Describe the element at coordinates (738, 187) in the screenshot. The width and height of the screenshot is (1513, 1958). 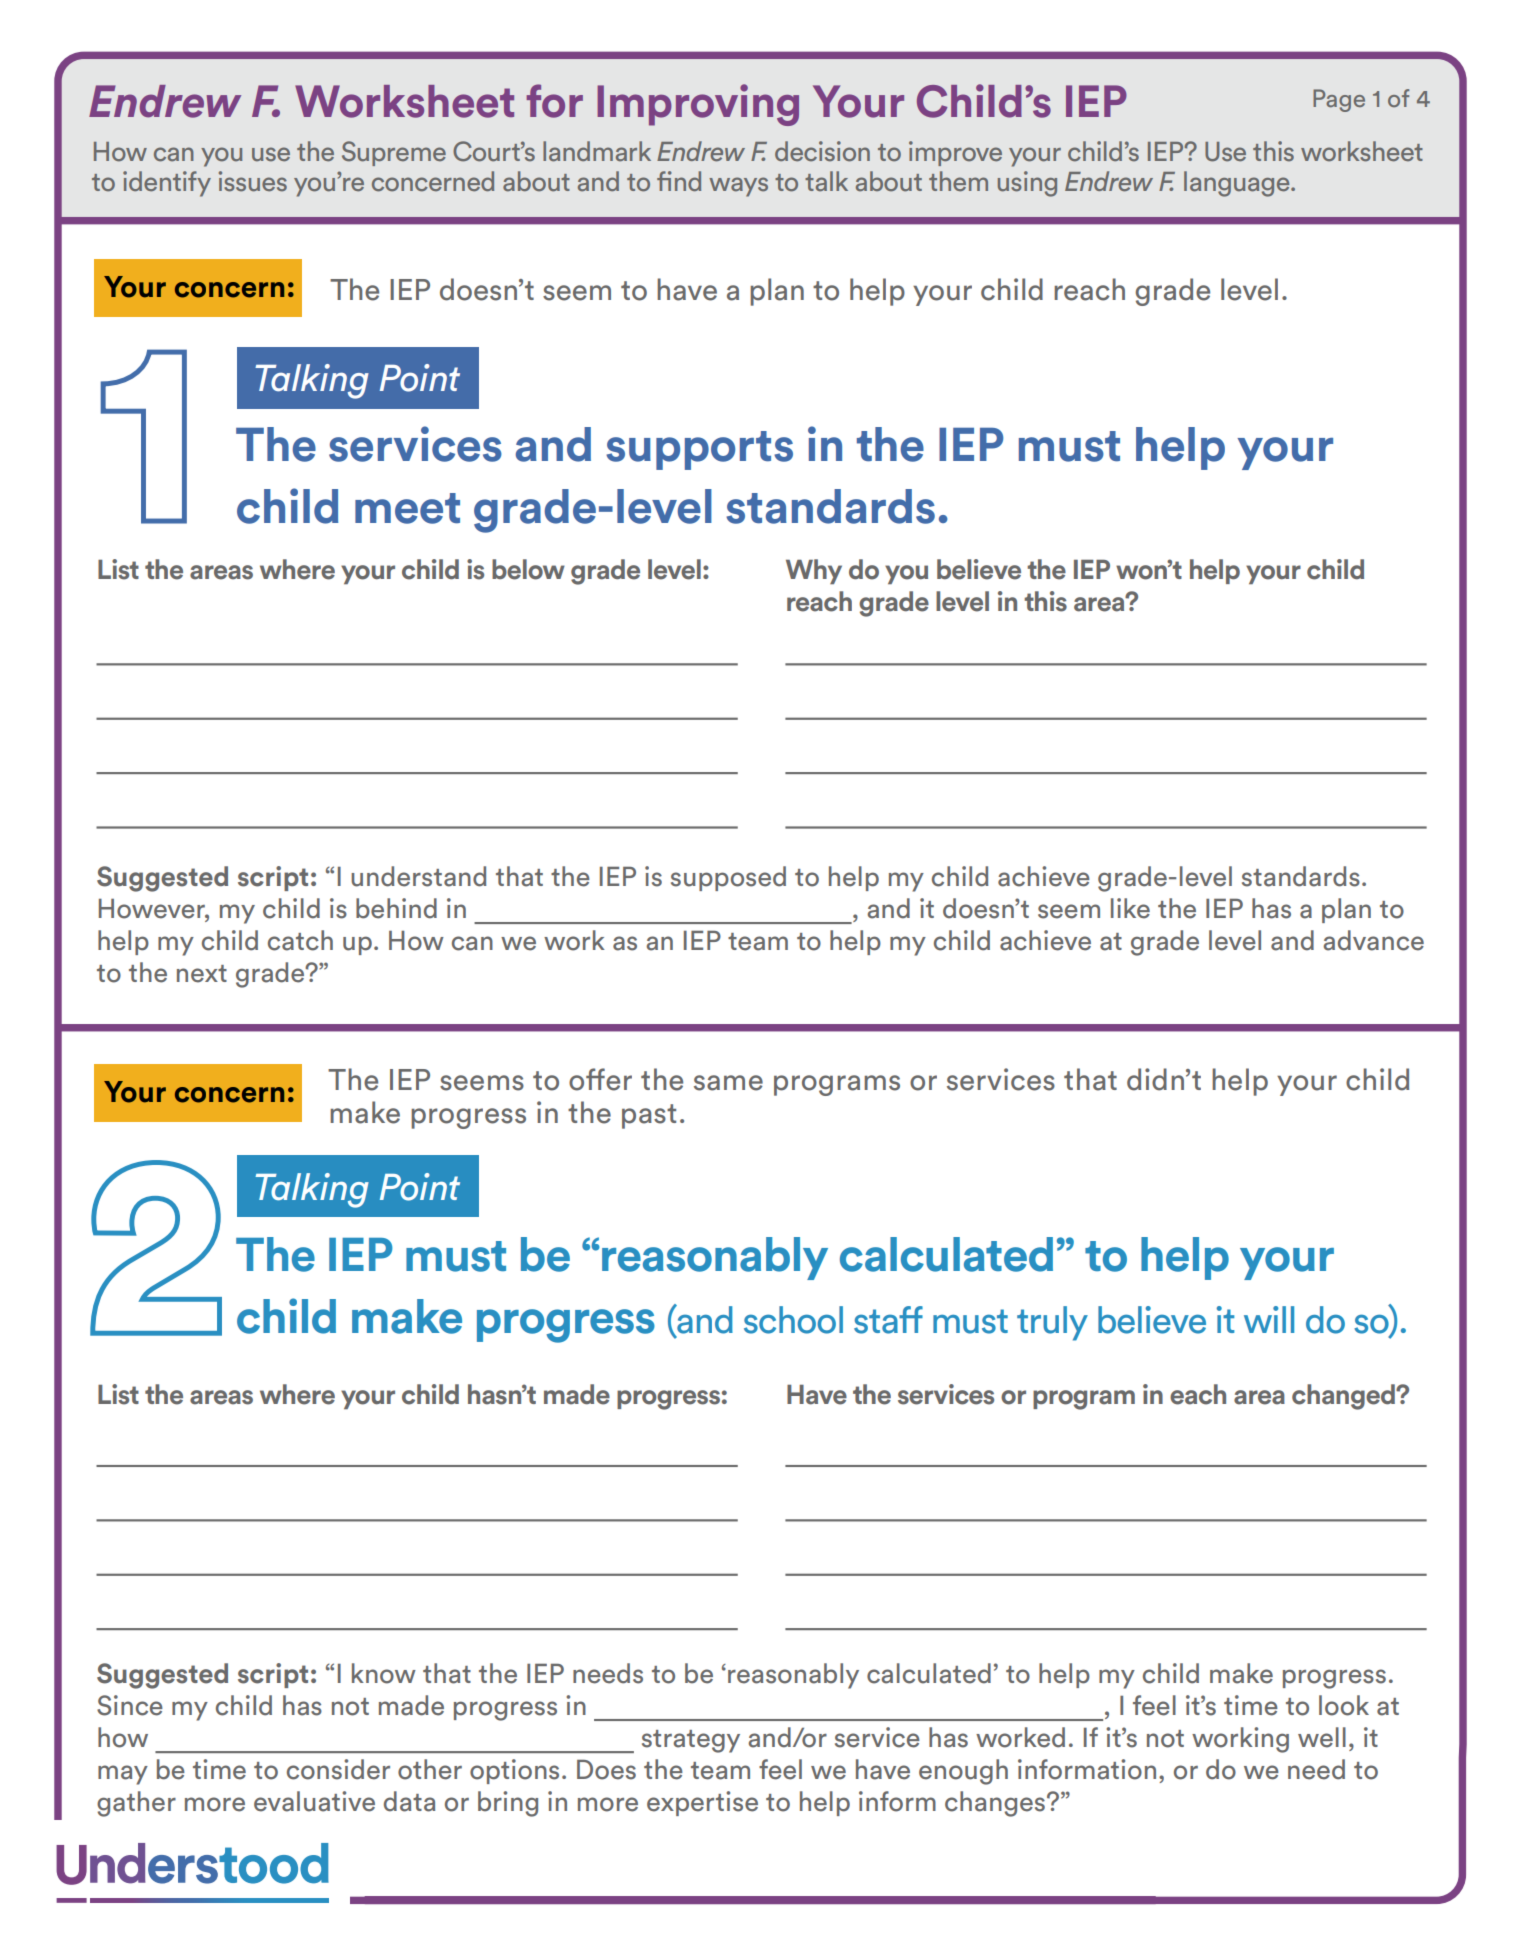
I see `ways` at that location.
